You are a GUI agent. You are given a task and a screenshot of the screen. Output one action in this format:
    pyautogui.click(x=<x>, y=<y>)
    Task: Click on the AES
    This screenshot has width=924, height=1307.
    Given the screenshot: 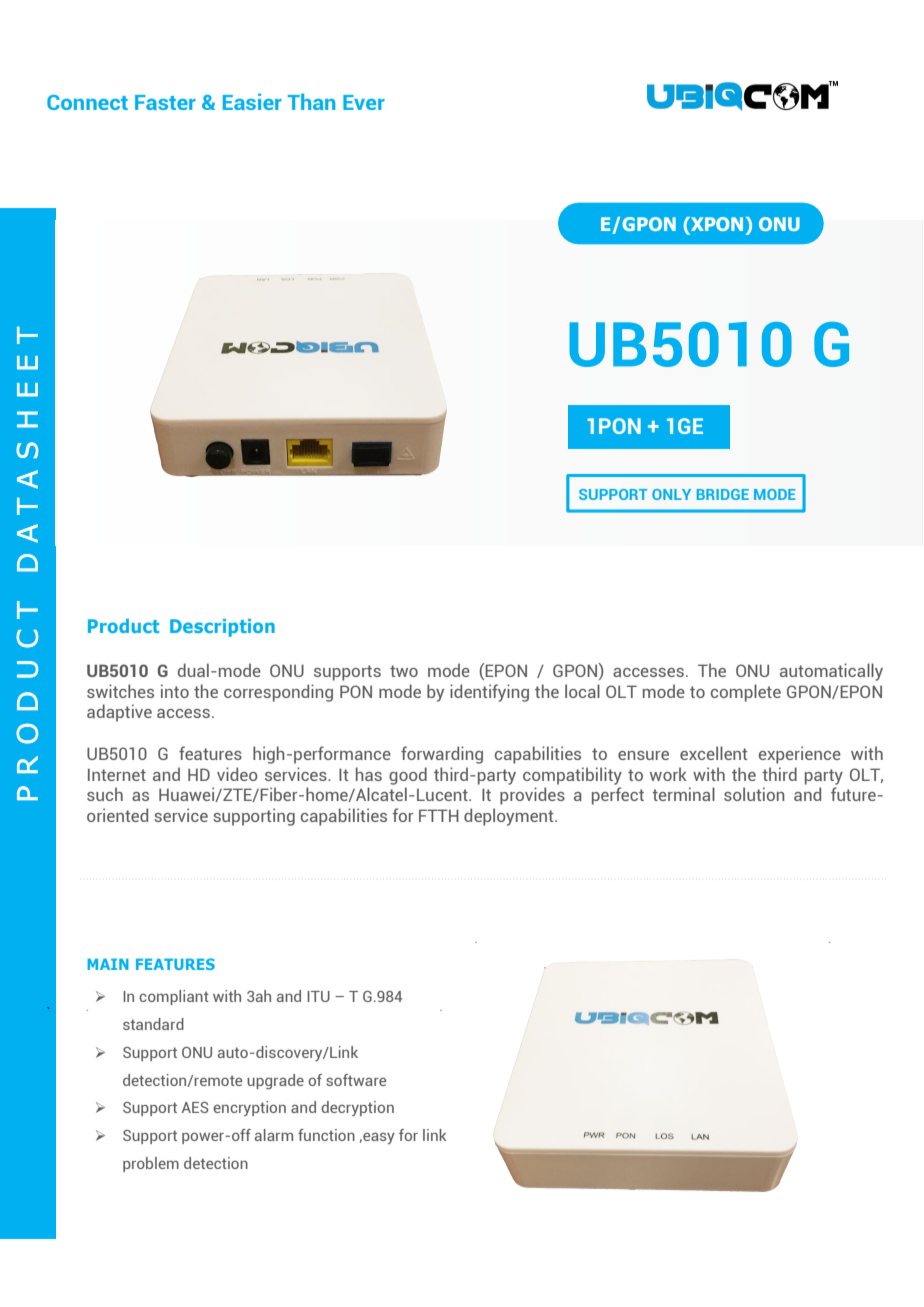 What is the action you would take?
    pyautogui.click(x=195, y=1107)
